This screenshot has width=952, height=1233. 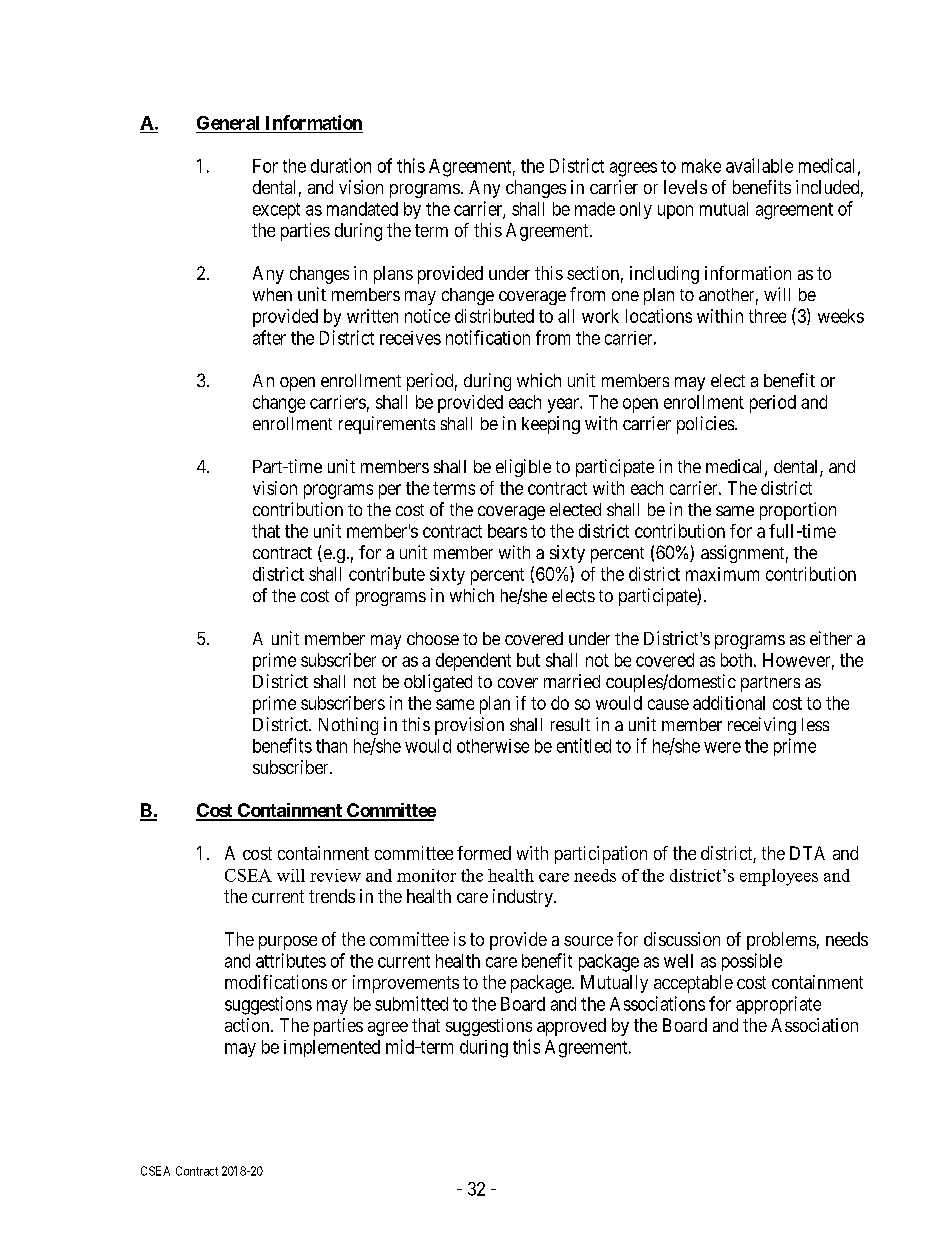 What do you see at coordinates (807, 853) in the screenshot?
I see `DTA` at bounding box center [807, 853].
